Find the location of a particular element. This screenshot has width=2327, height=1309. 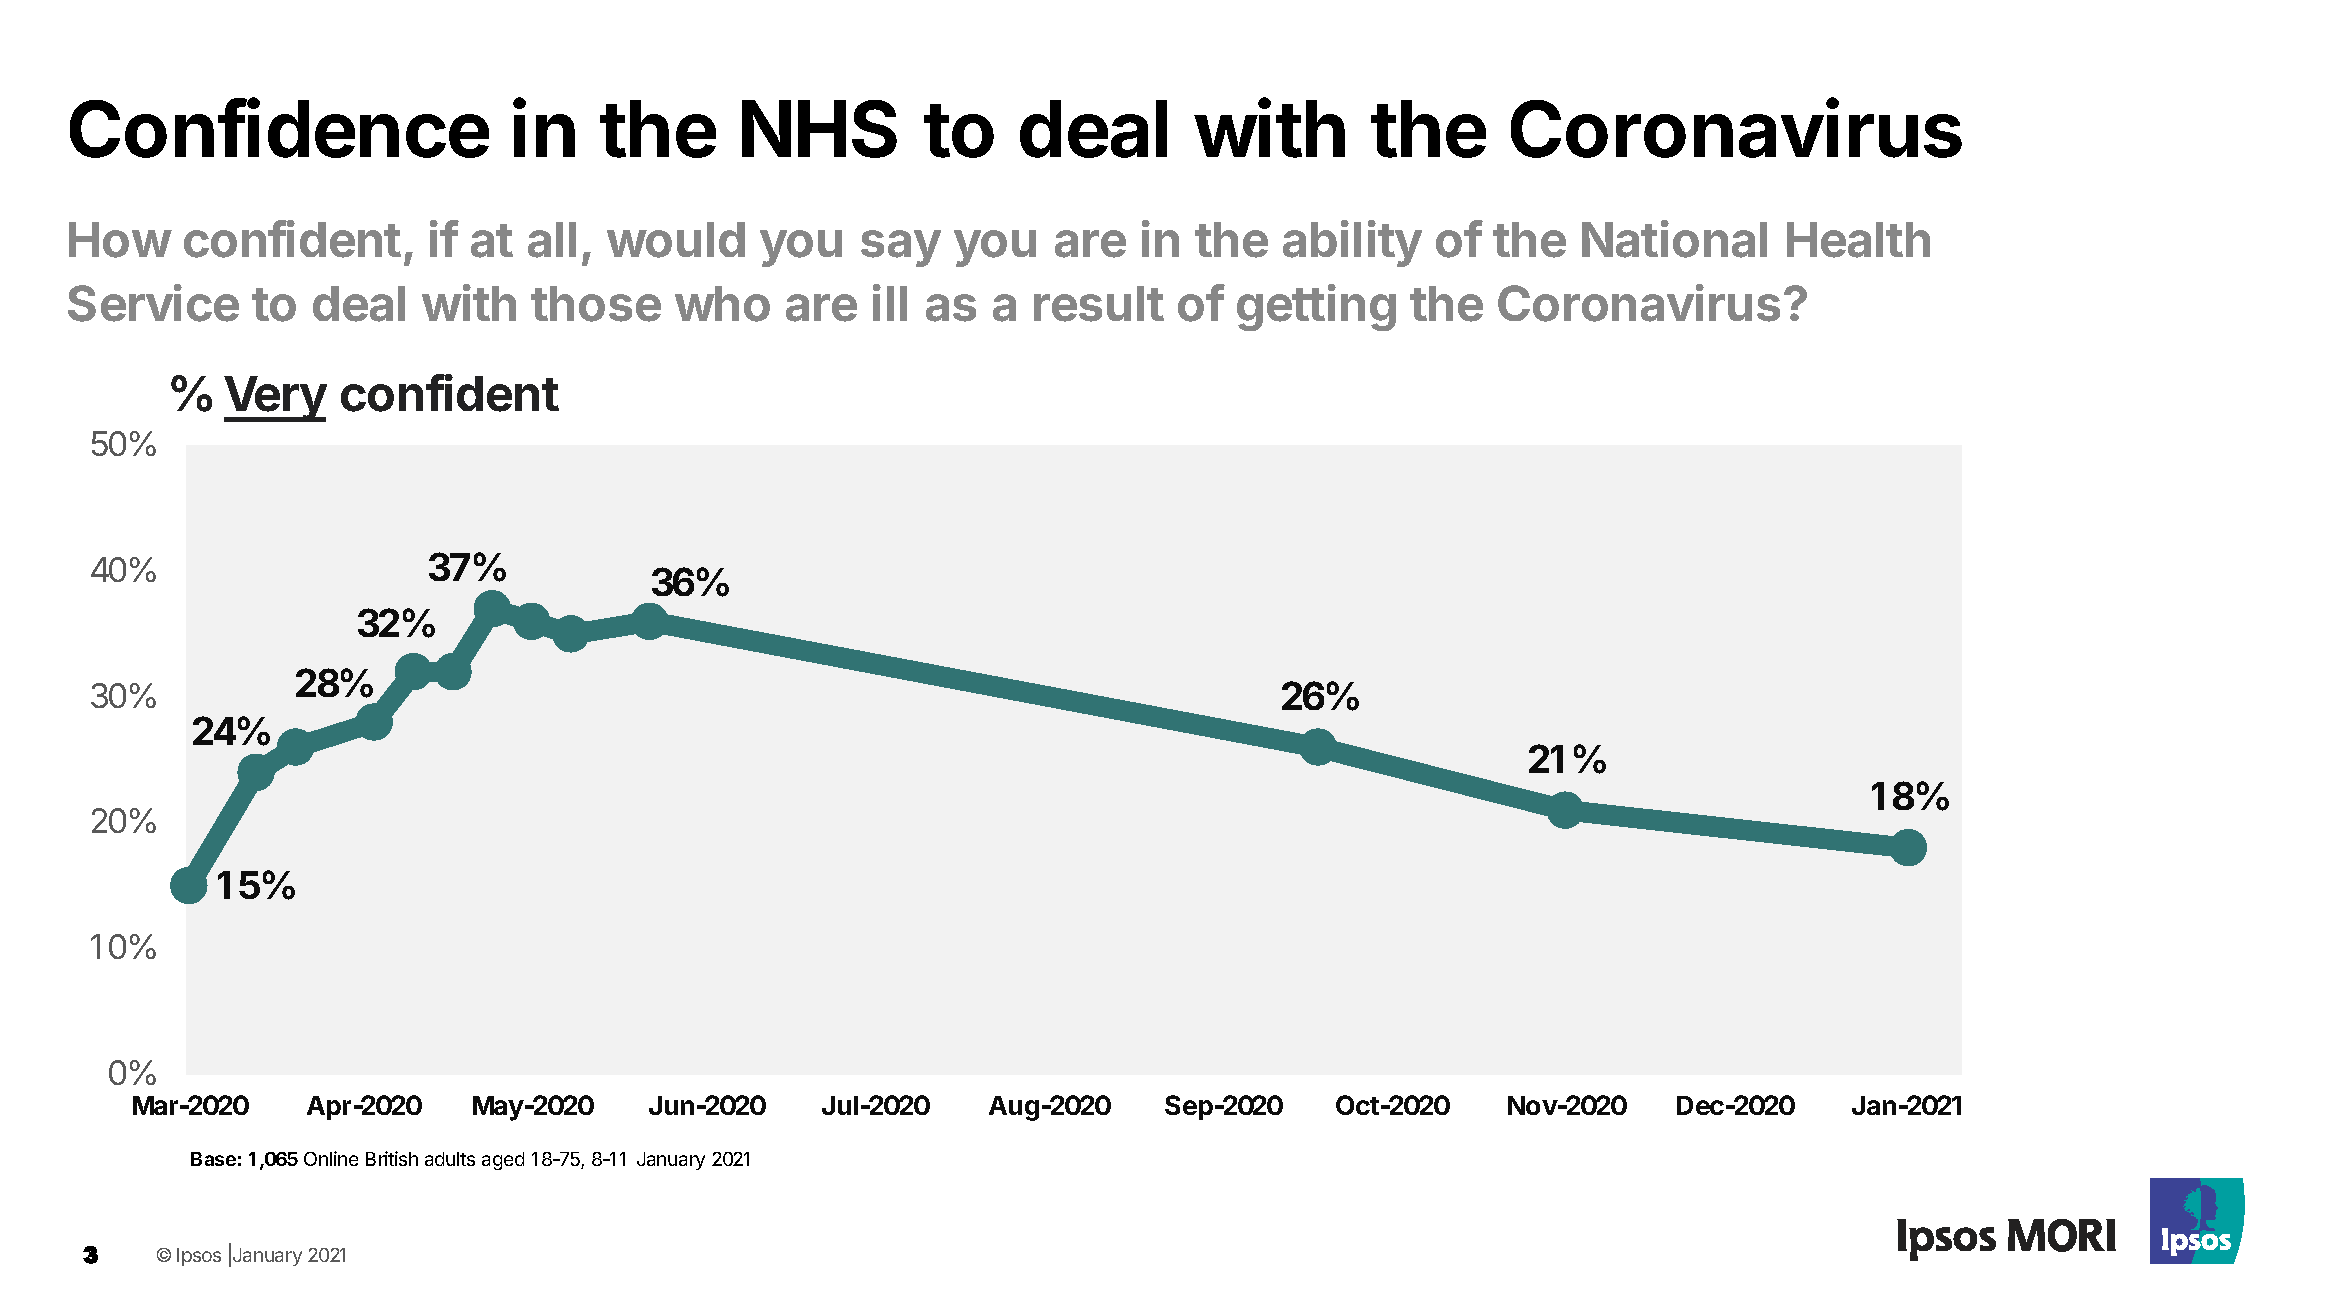

National is located at coordinates (1674, 239).
